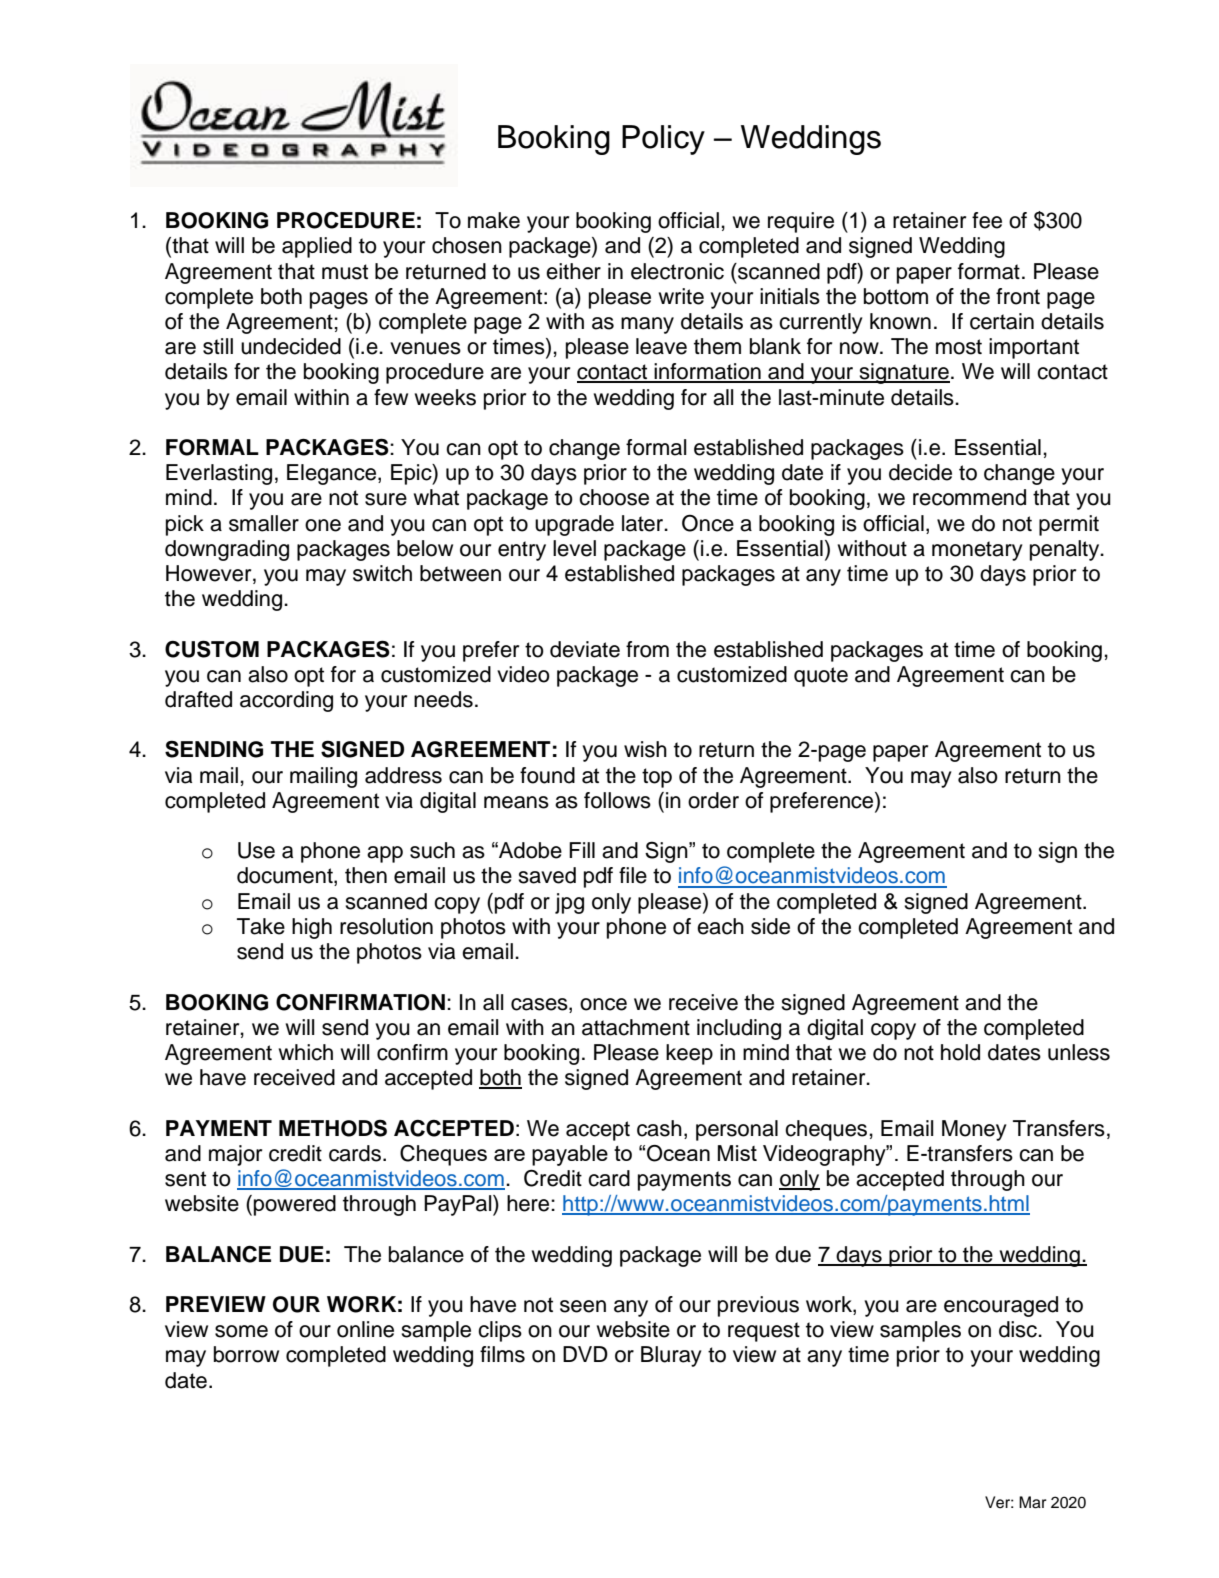  What do you see at coordinates (987, 220) in the screenshot?
I see `fee` at bounding box center [987, 220].
